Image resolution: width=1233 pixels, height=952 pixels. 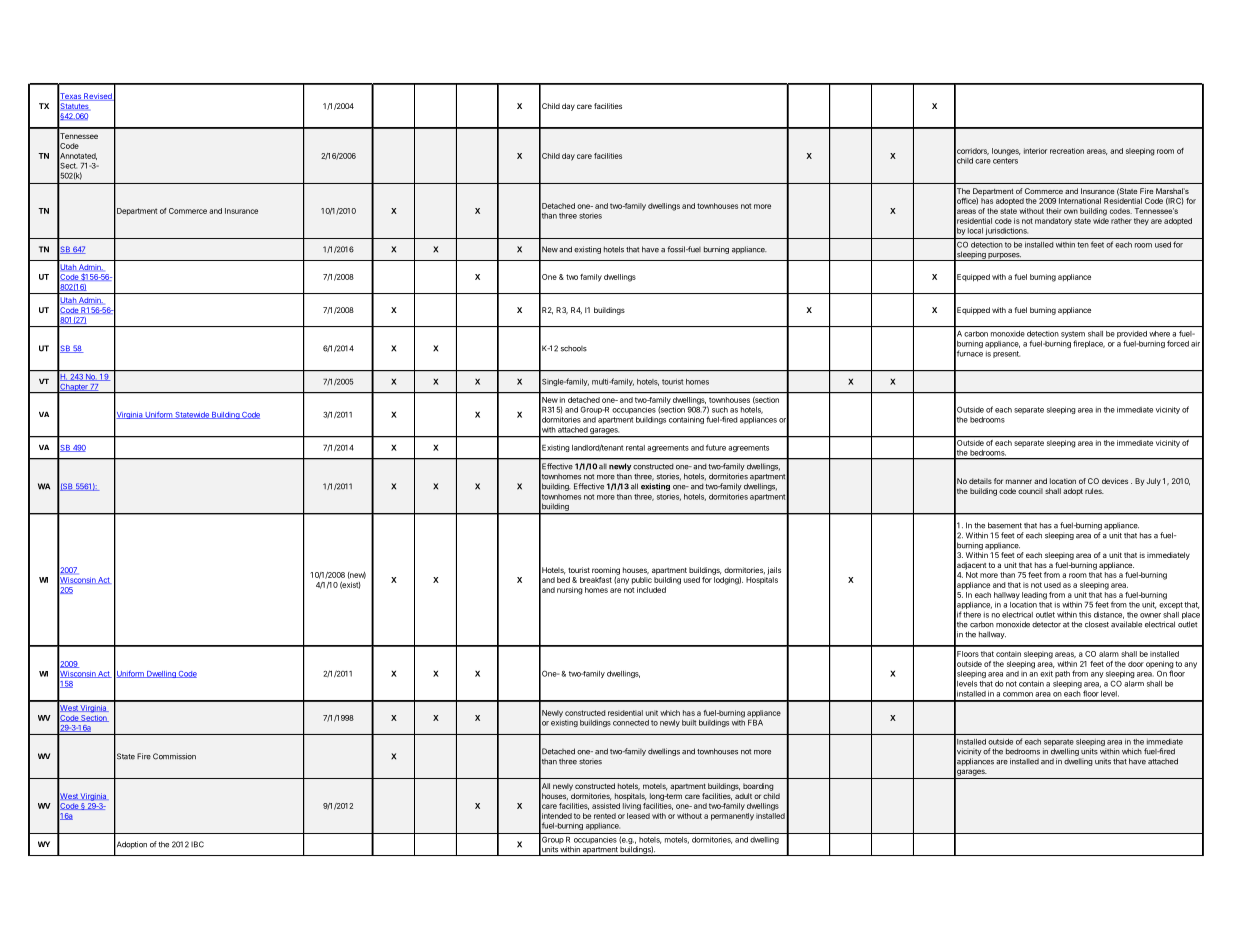 I want to click on manner, so click(x=1019, y=481).
